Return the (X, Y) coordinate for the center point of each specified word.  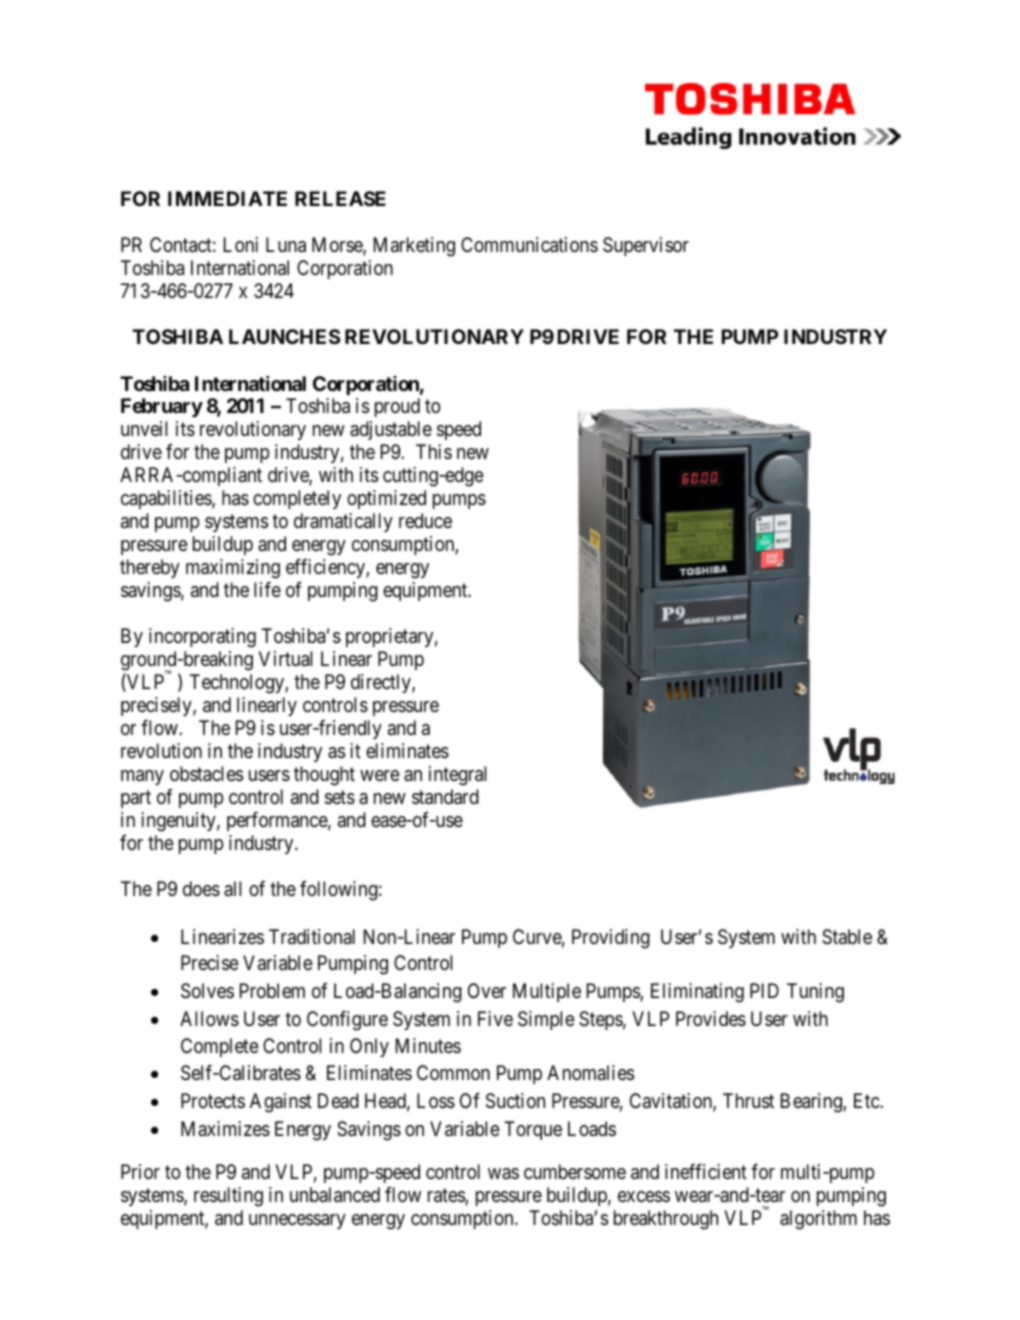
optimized (386, 499)
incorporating (202, 638)
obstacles (206, 774)
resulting (228, 1197)
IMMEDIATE (227, 198)
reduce (425, 520)
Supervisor (646, 246)
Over (487, 991)
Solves (207, 991)
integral (457, 776)
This (434, 451)
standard (445, 797)
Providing (611, 939)
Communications (529, 245)
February (162, 407)
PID (764, 990)
